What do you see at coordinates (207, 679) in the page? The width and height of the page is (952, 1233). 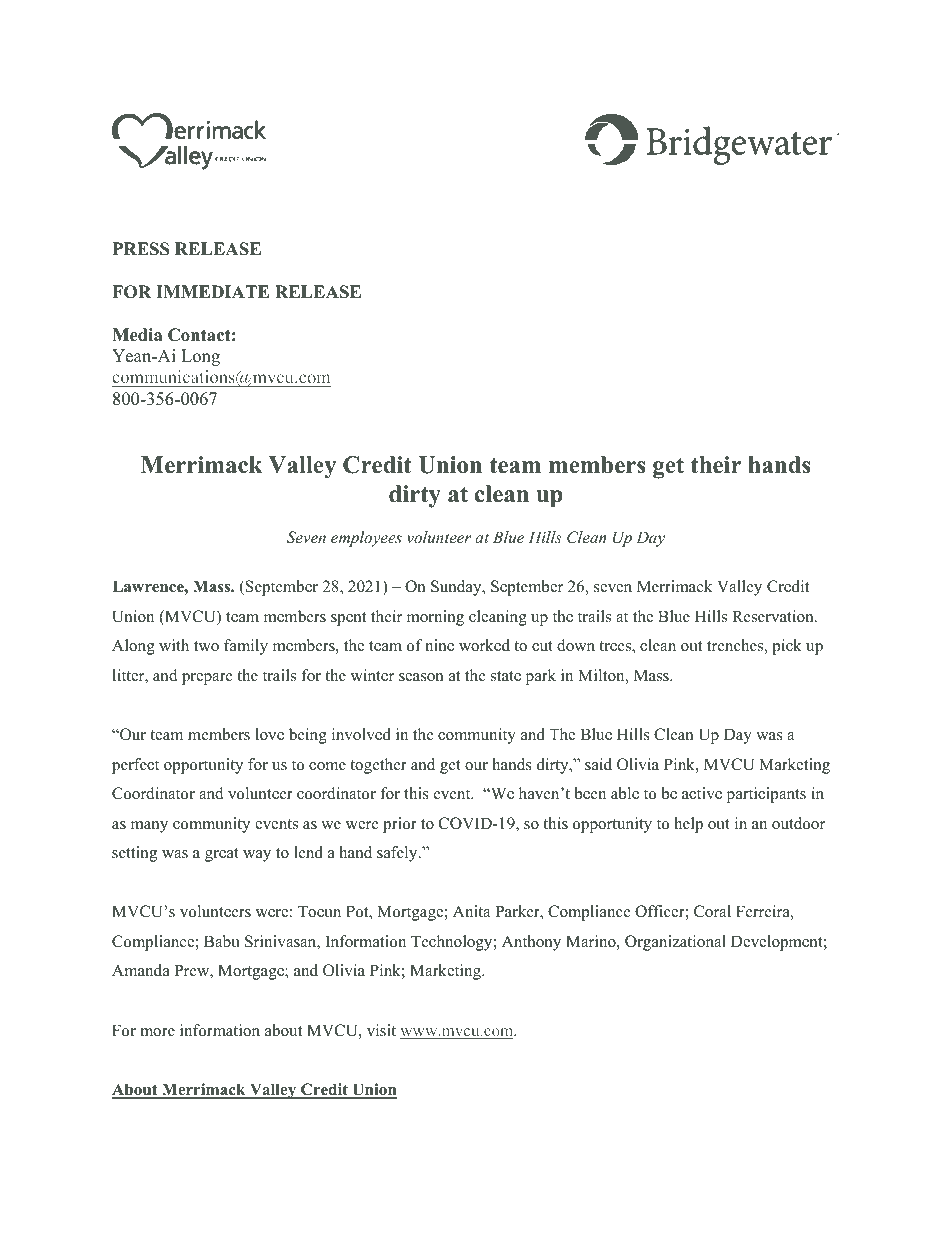 I see `prepare` at bounding box center [207, 679].
